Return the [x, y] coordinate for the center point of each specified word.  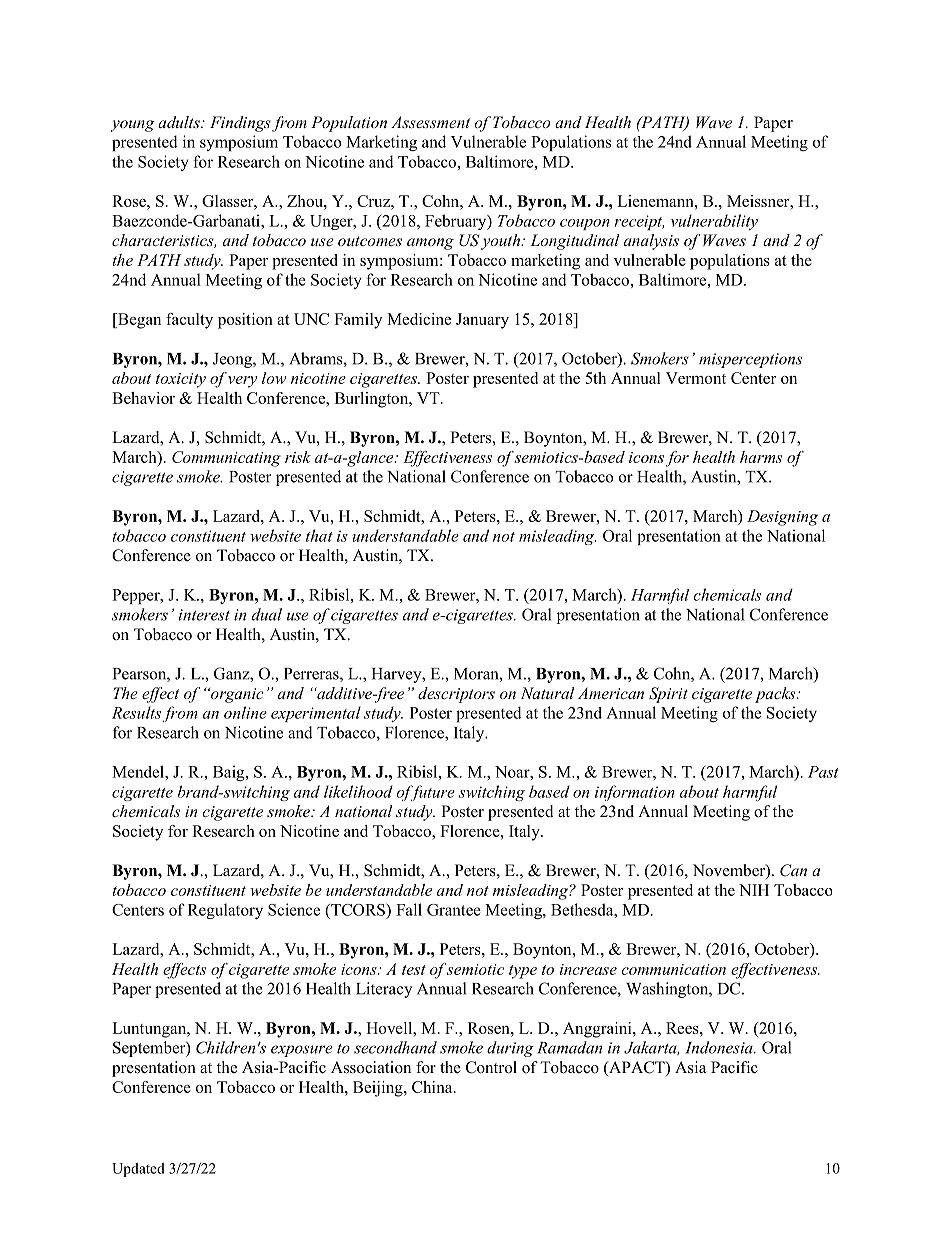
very [242, 382]
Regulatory [225, 911]
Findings [240, 124]
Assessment [430, 122]
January [482, 321]
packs [776, 695]
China [433, 1087]
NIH [754, 890]
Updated [138, 1170]
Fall [409, 909]
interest [204, 615]
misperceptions [750, 360]
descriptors [456, 695]
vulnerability [714, 222]
